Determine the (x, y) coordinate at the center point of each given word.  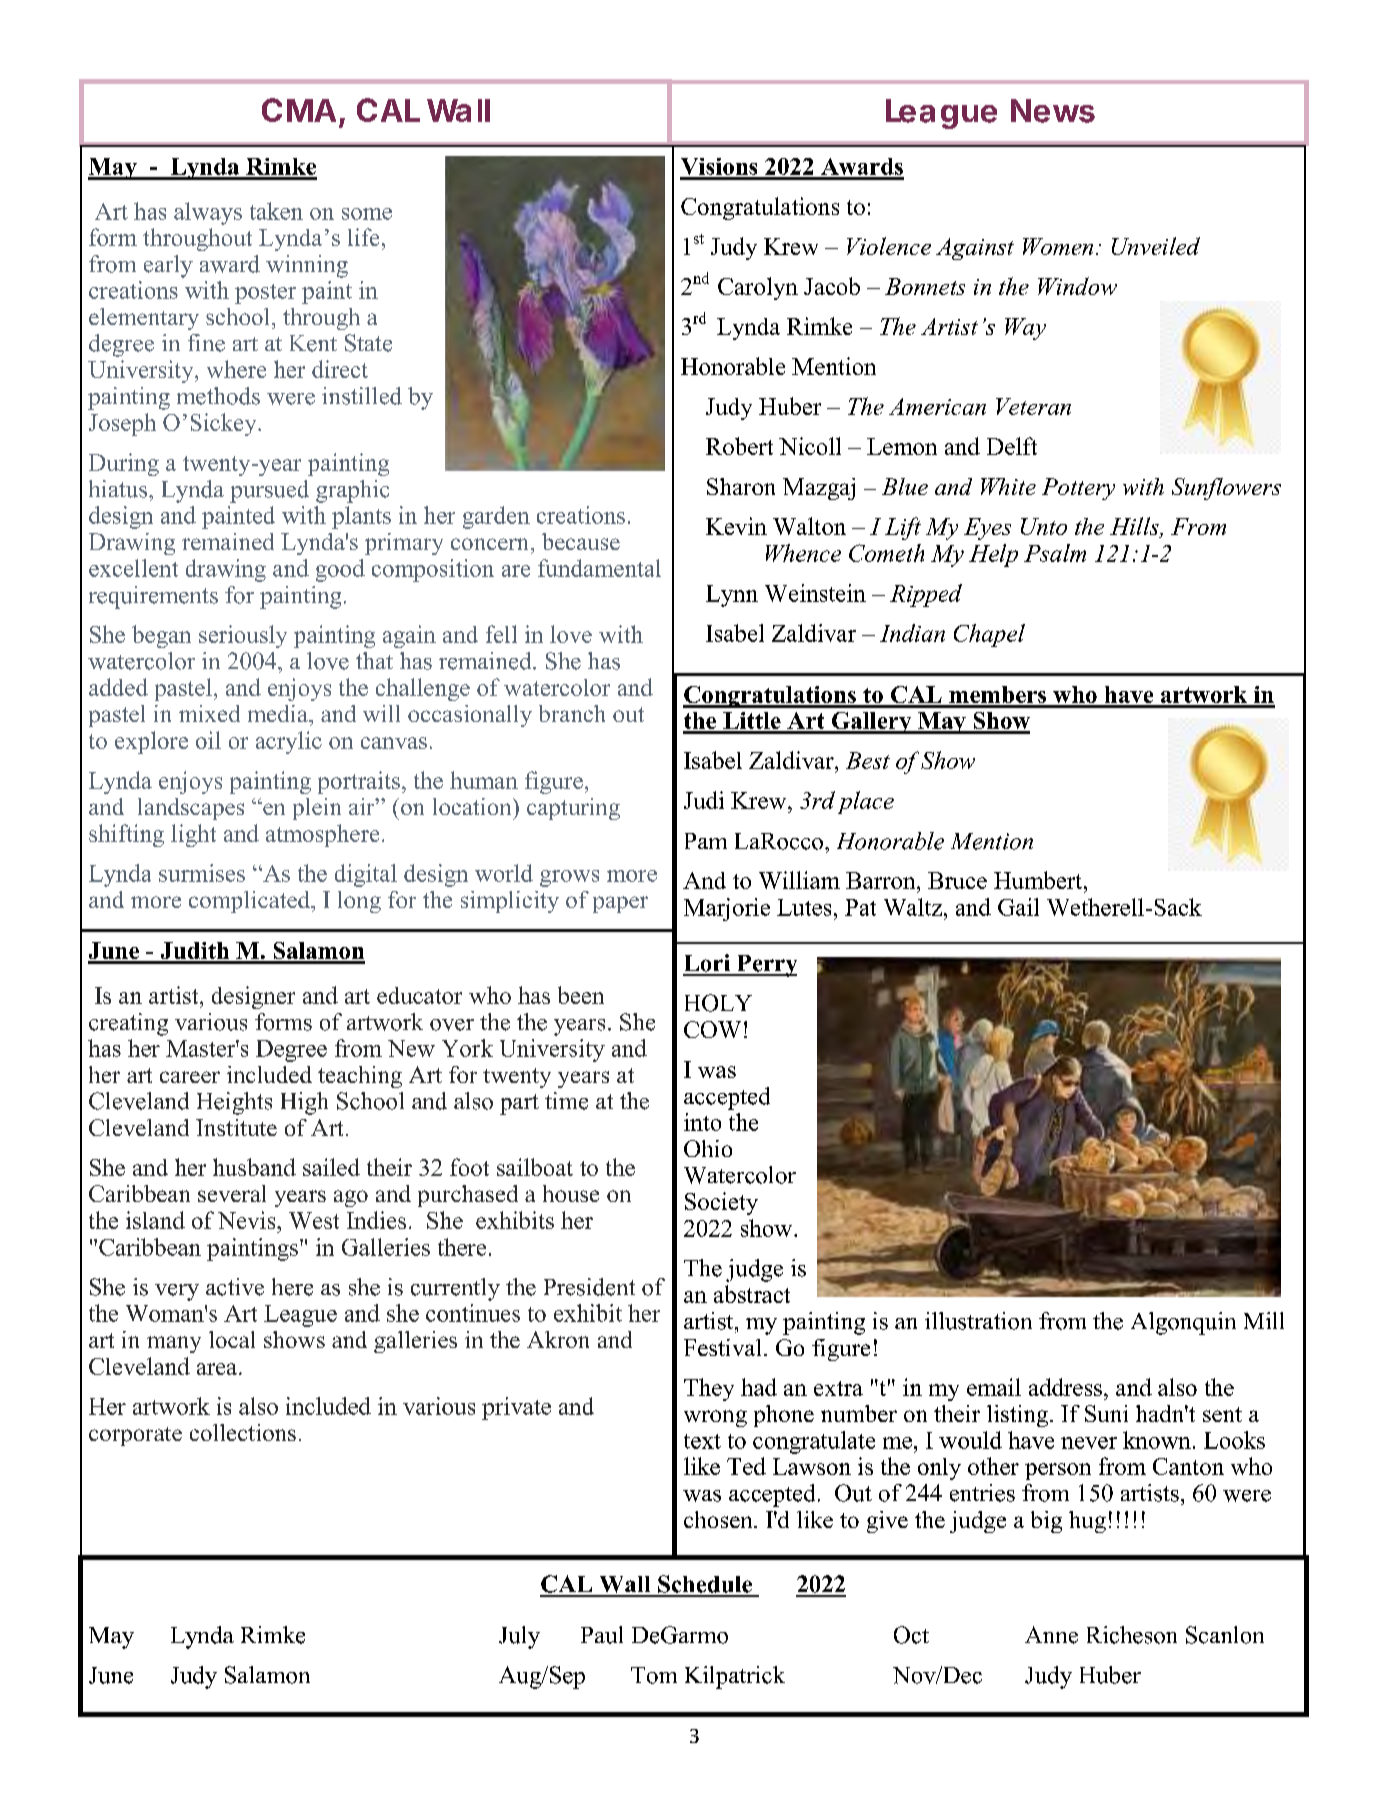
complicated (251, 902)
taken (276, 211)
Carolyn (758, 288)
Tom (654, 1675)
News (1053, 111)
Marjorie (727, 909)
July (519, 1637)
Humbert (1039, 880)
